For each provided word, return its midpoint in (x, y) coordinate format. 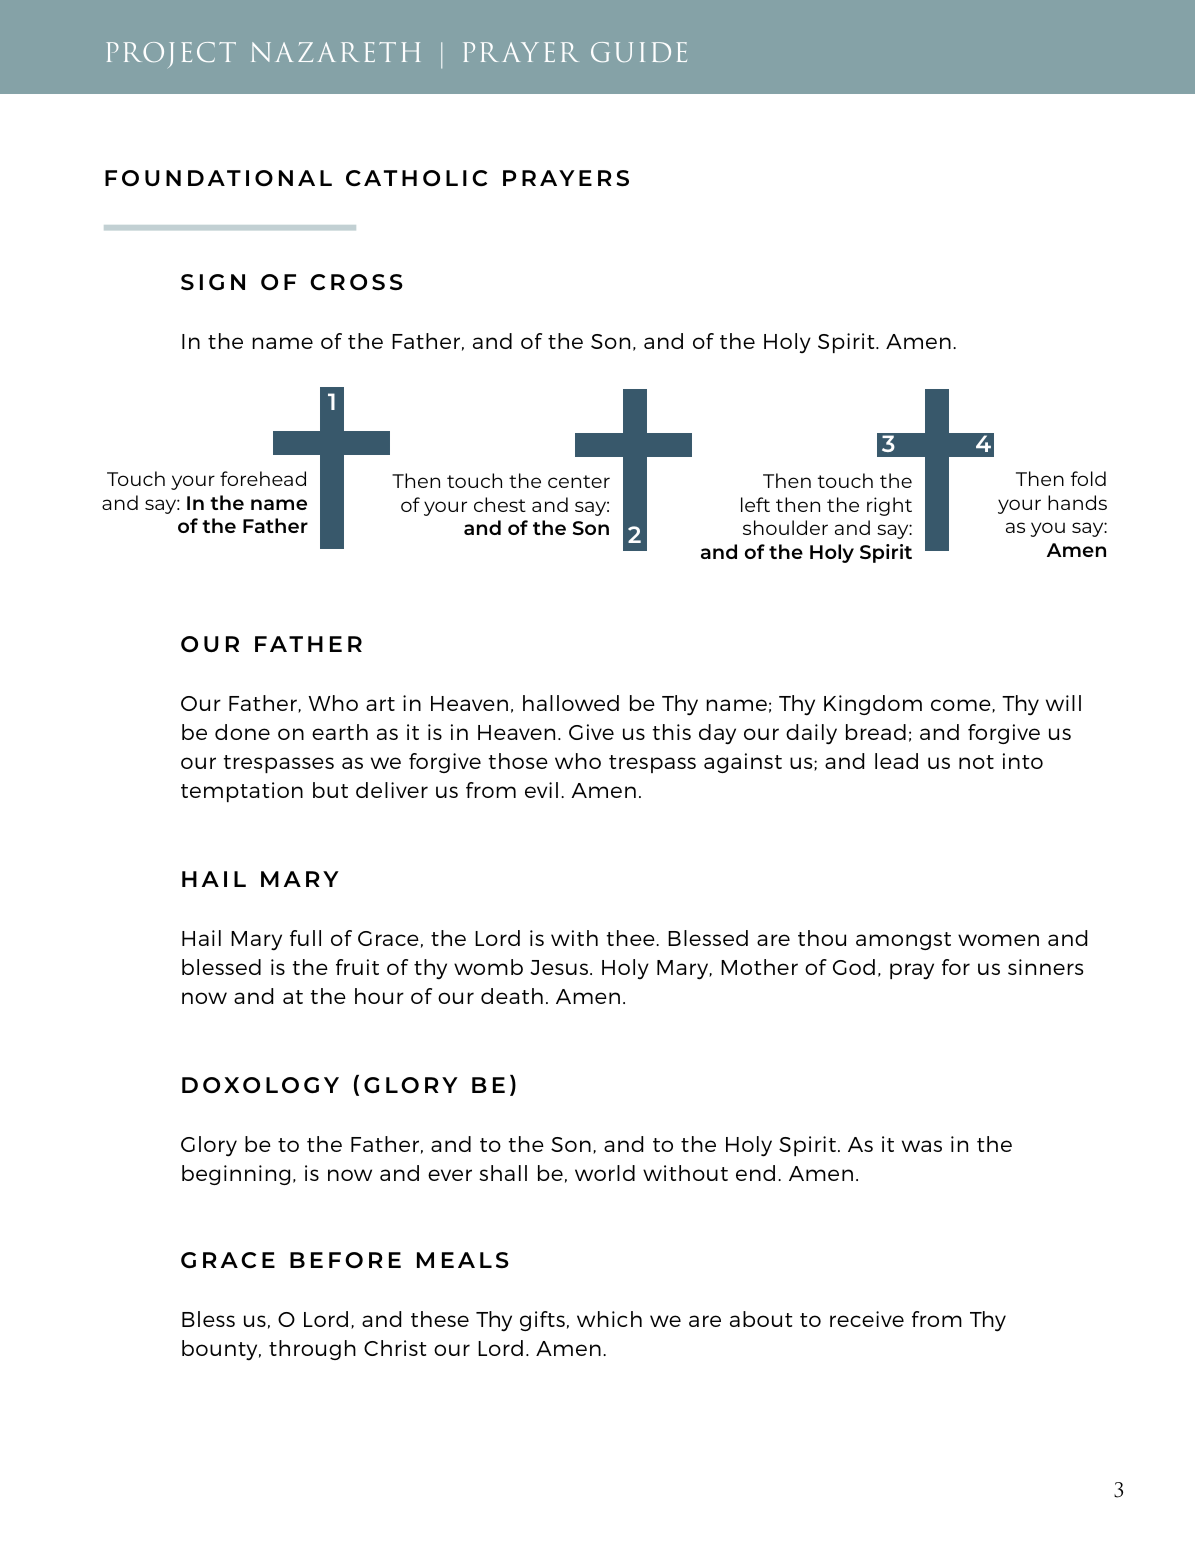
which (609, 1319)
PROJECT (171, 55)
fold (1088, 478)
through (312, 1350)
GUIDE (639, 52)
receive (867, 1319)
